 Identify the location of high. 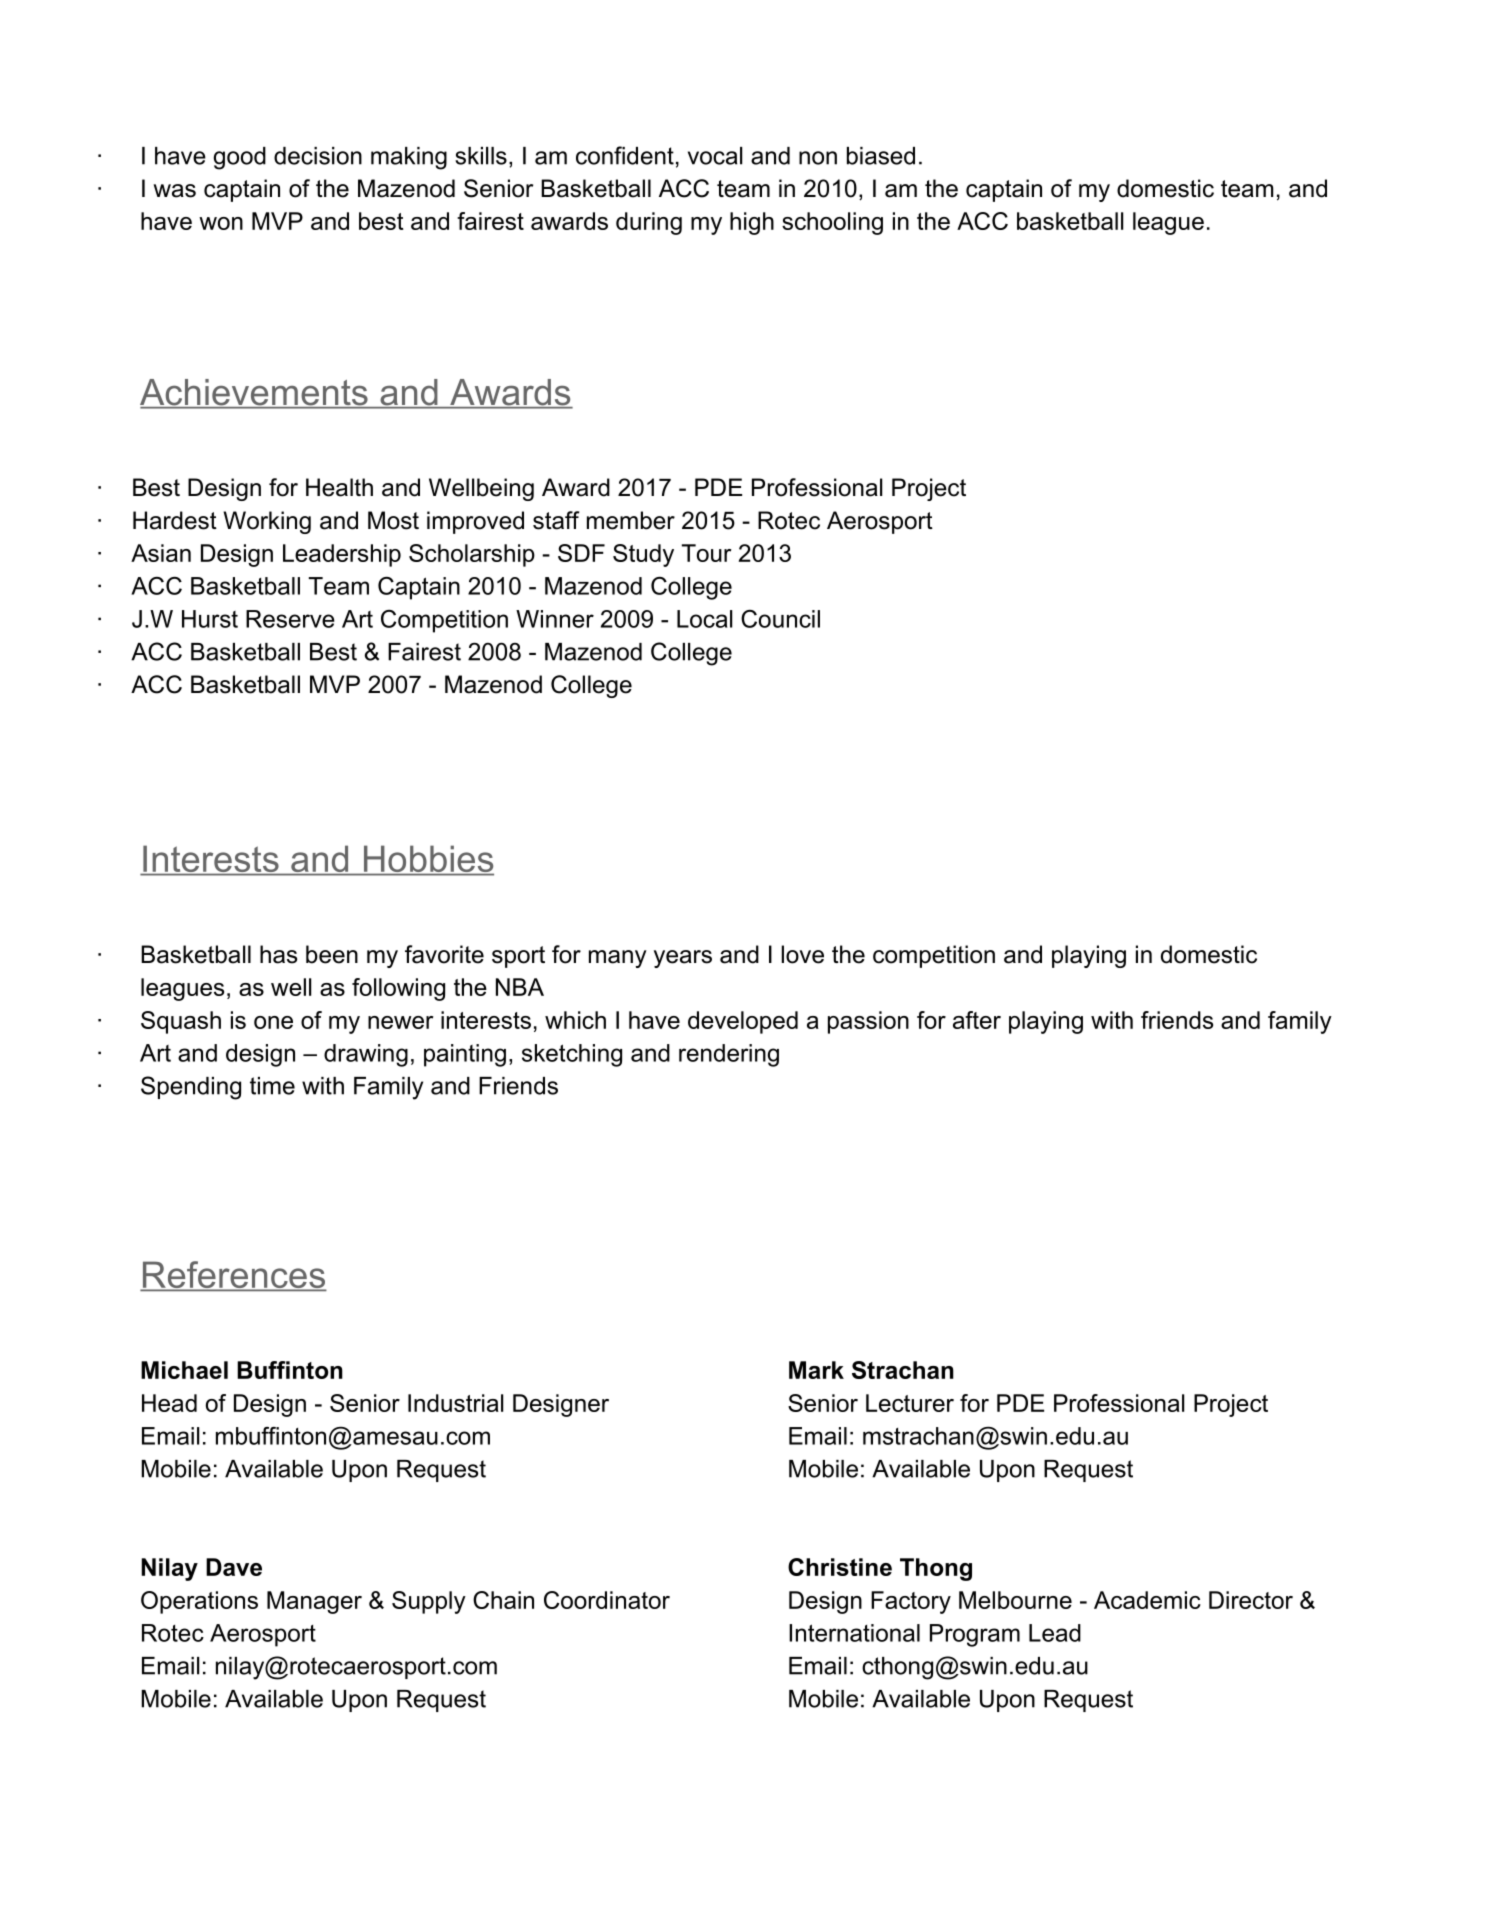
(752, 223).
